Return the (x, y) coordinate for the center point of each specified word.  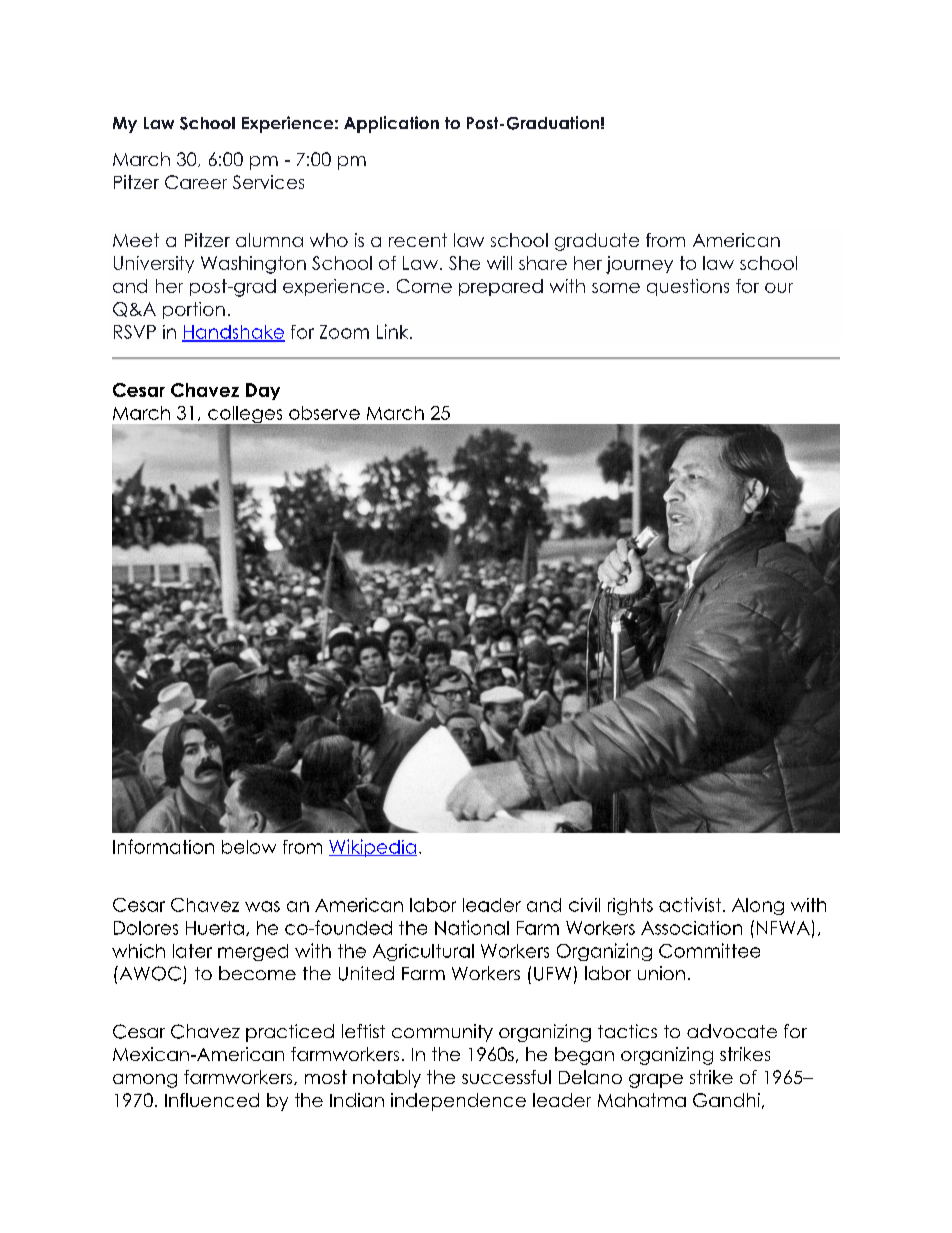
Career (196, 182)
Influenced (212, 1100)
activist (690, 904)
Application (391, 124)
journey (639, 265)
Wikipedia (373, 848)
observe (324, 413)
